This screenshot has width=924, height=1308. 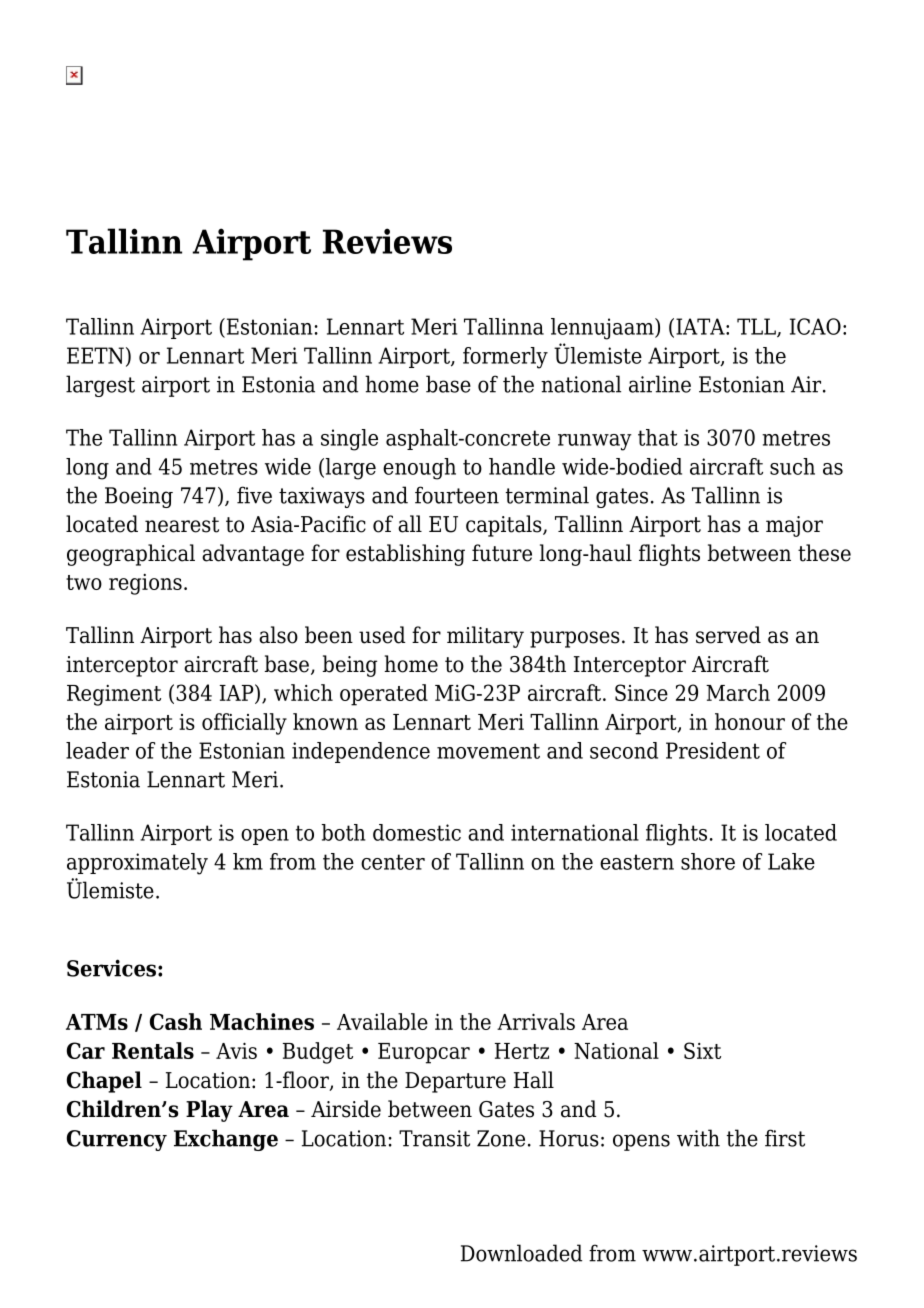 What do you see at coordinates (505, 358) in the screenshot?
I see `formerly` at bounding box center [505, 358].
